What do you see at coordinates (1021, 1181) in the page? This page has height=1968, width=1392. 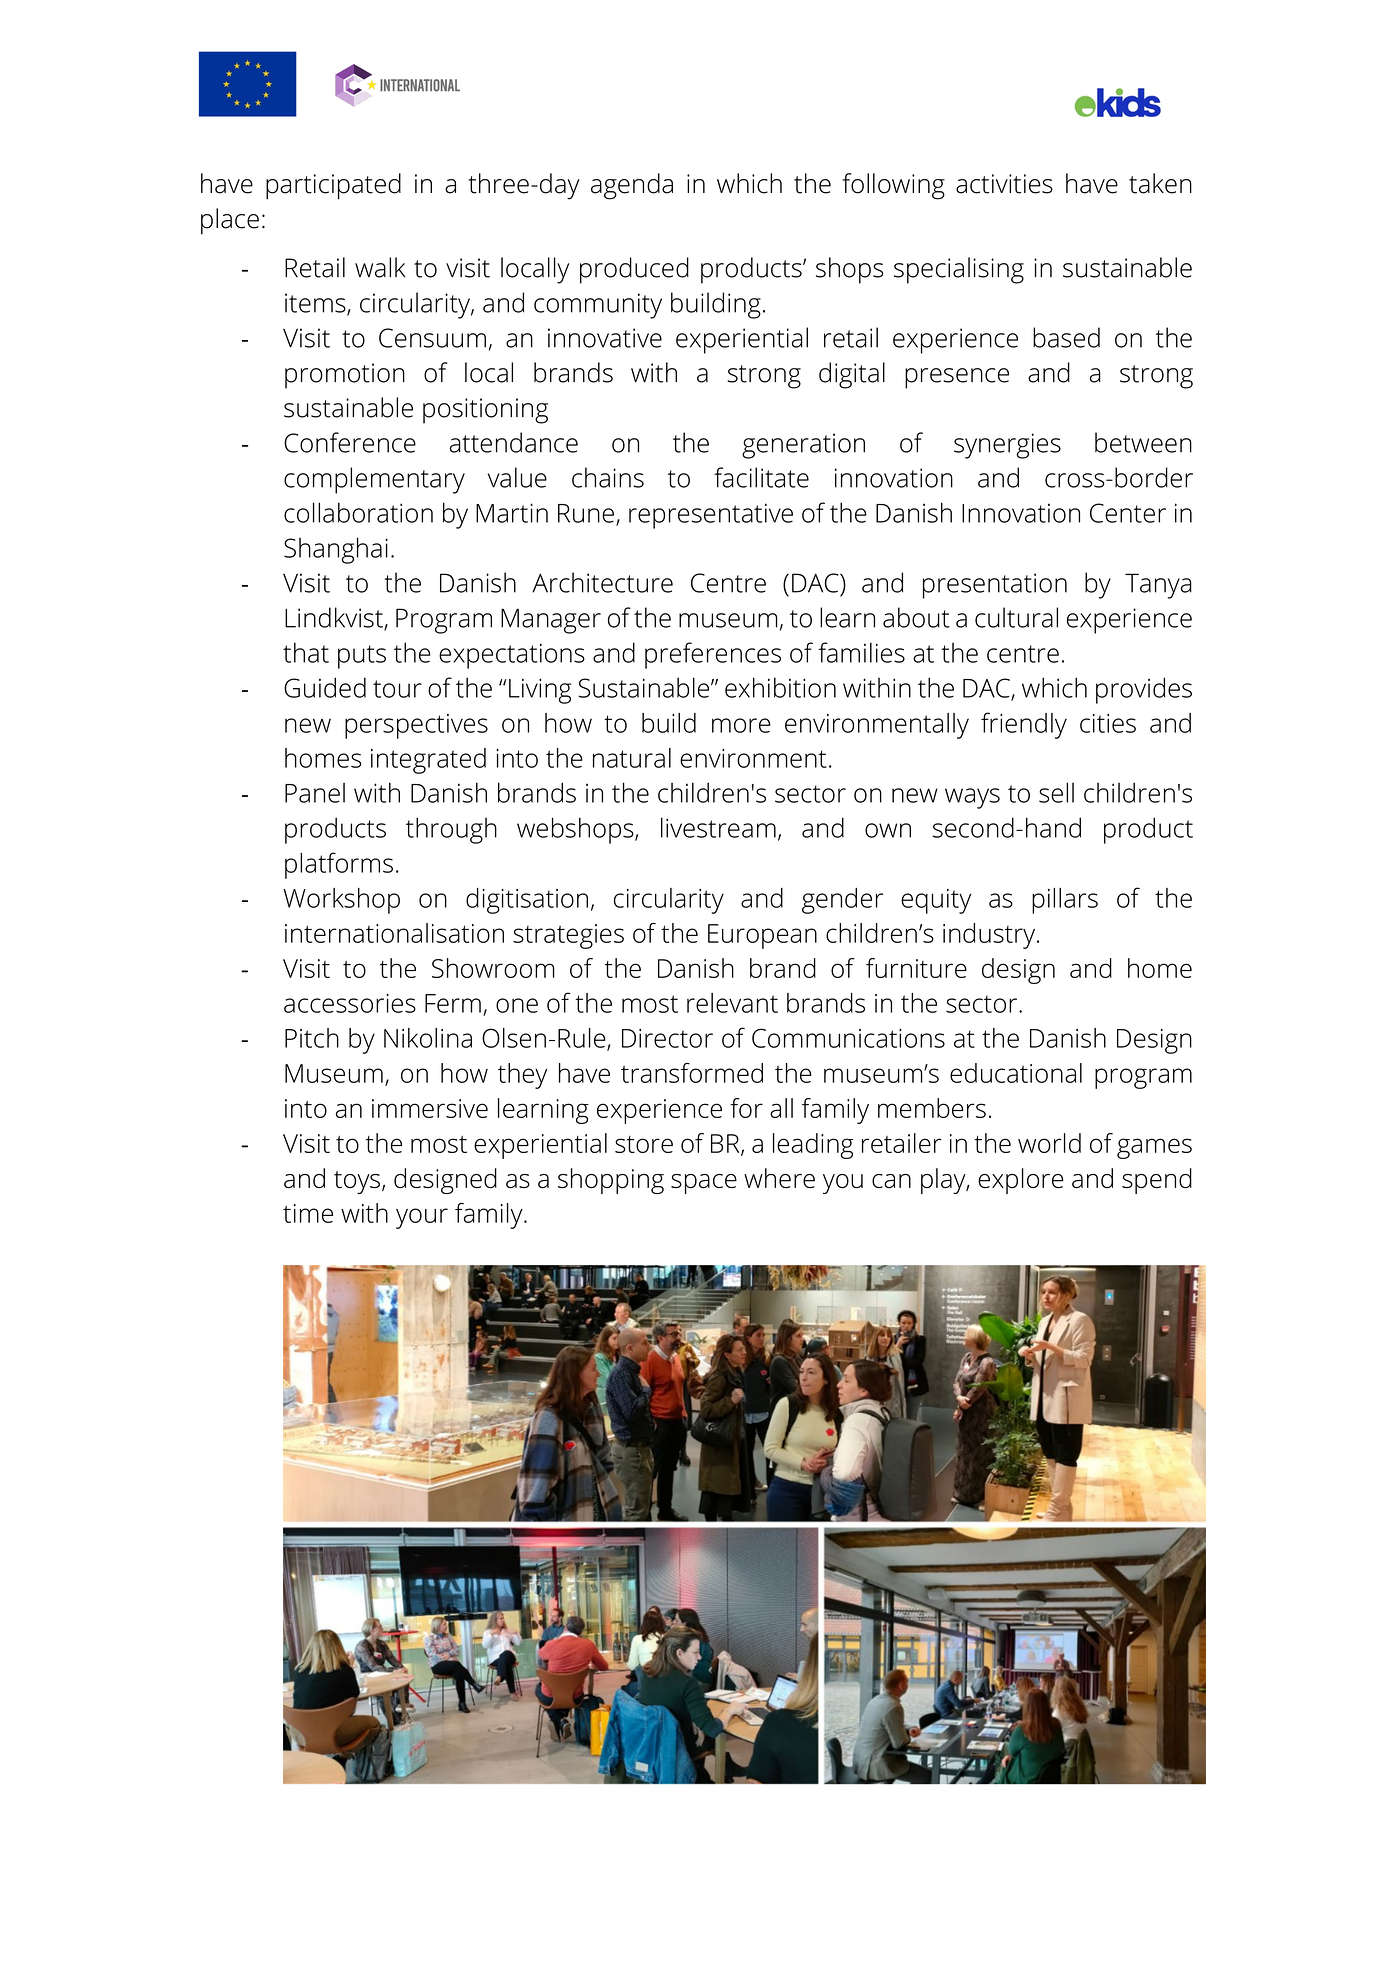 I see `explore` at bounding box center [1021, 1181].
